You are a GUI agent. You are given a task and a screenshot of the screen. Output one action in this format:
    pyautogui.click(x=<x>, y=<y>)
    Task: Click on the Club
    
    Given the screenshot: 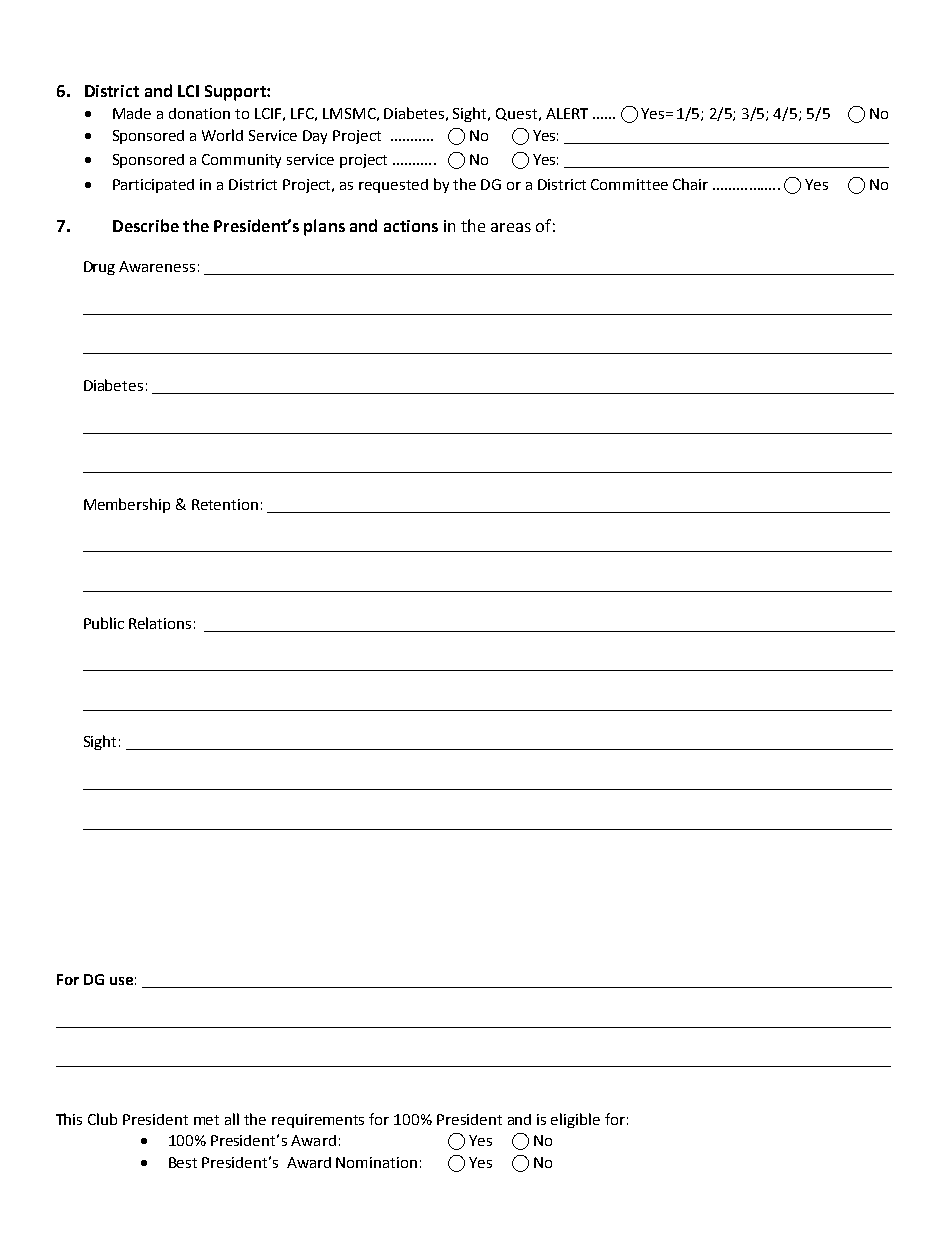 What is the action you would take?
    pyautogui.click(x=102, y=1119)
